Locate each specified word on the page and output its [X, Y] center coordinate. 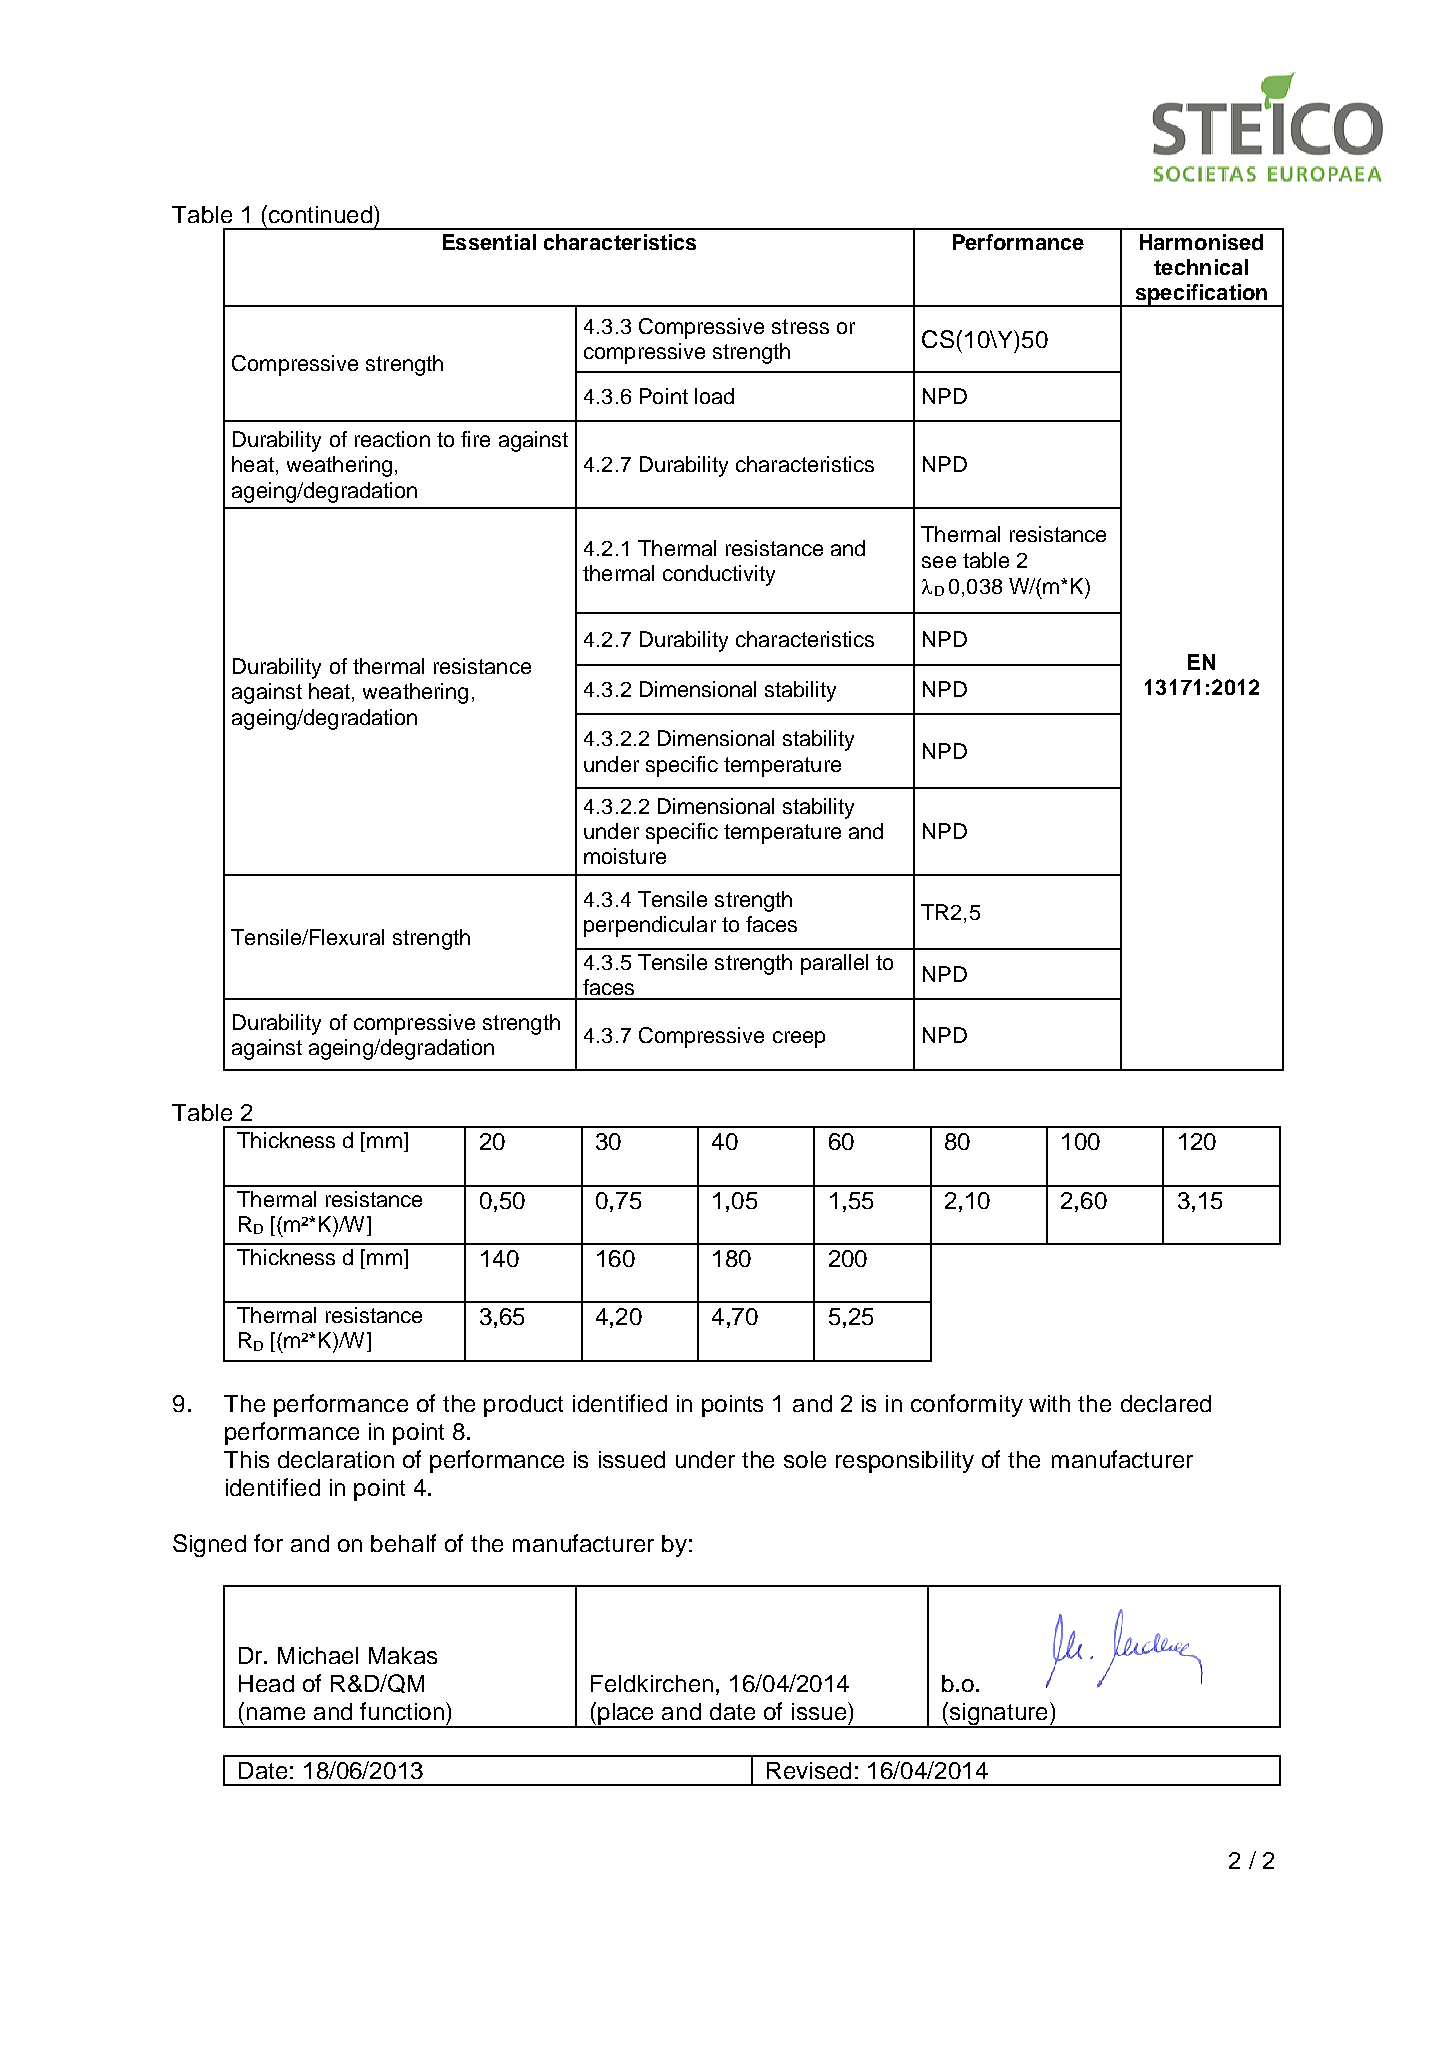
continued [319, 214]
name [276, 1713]
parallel [834, 964]
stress [800, 326]
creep [799, 1039]
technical [1201, 267]
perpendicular [650, 926]
